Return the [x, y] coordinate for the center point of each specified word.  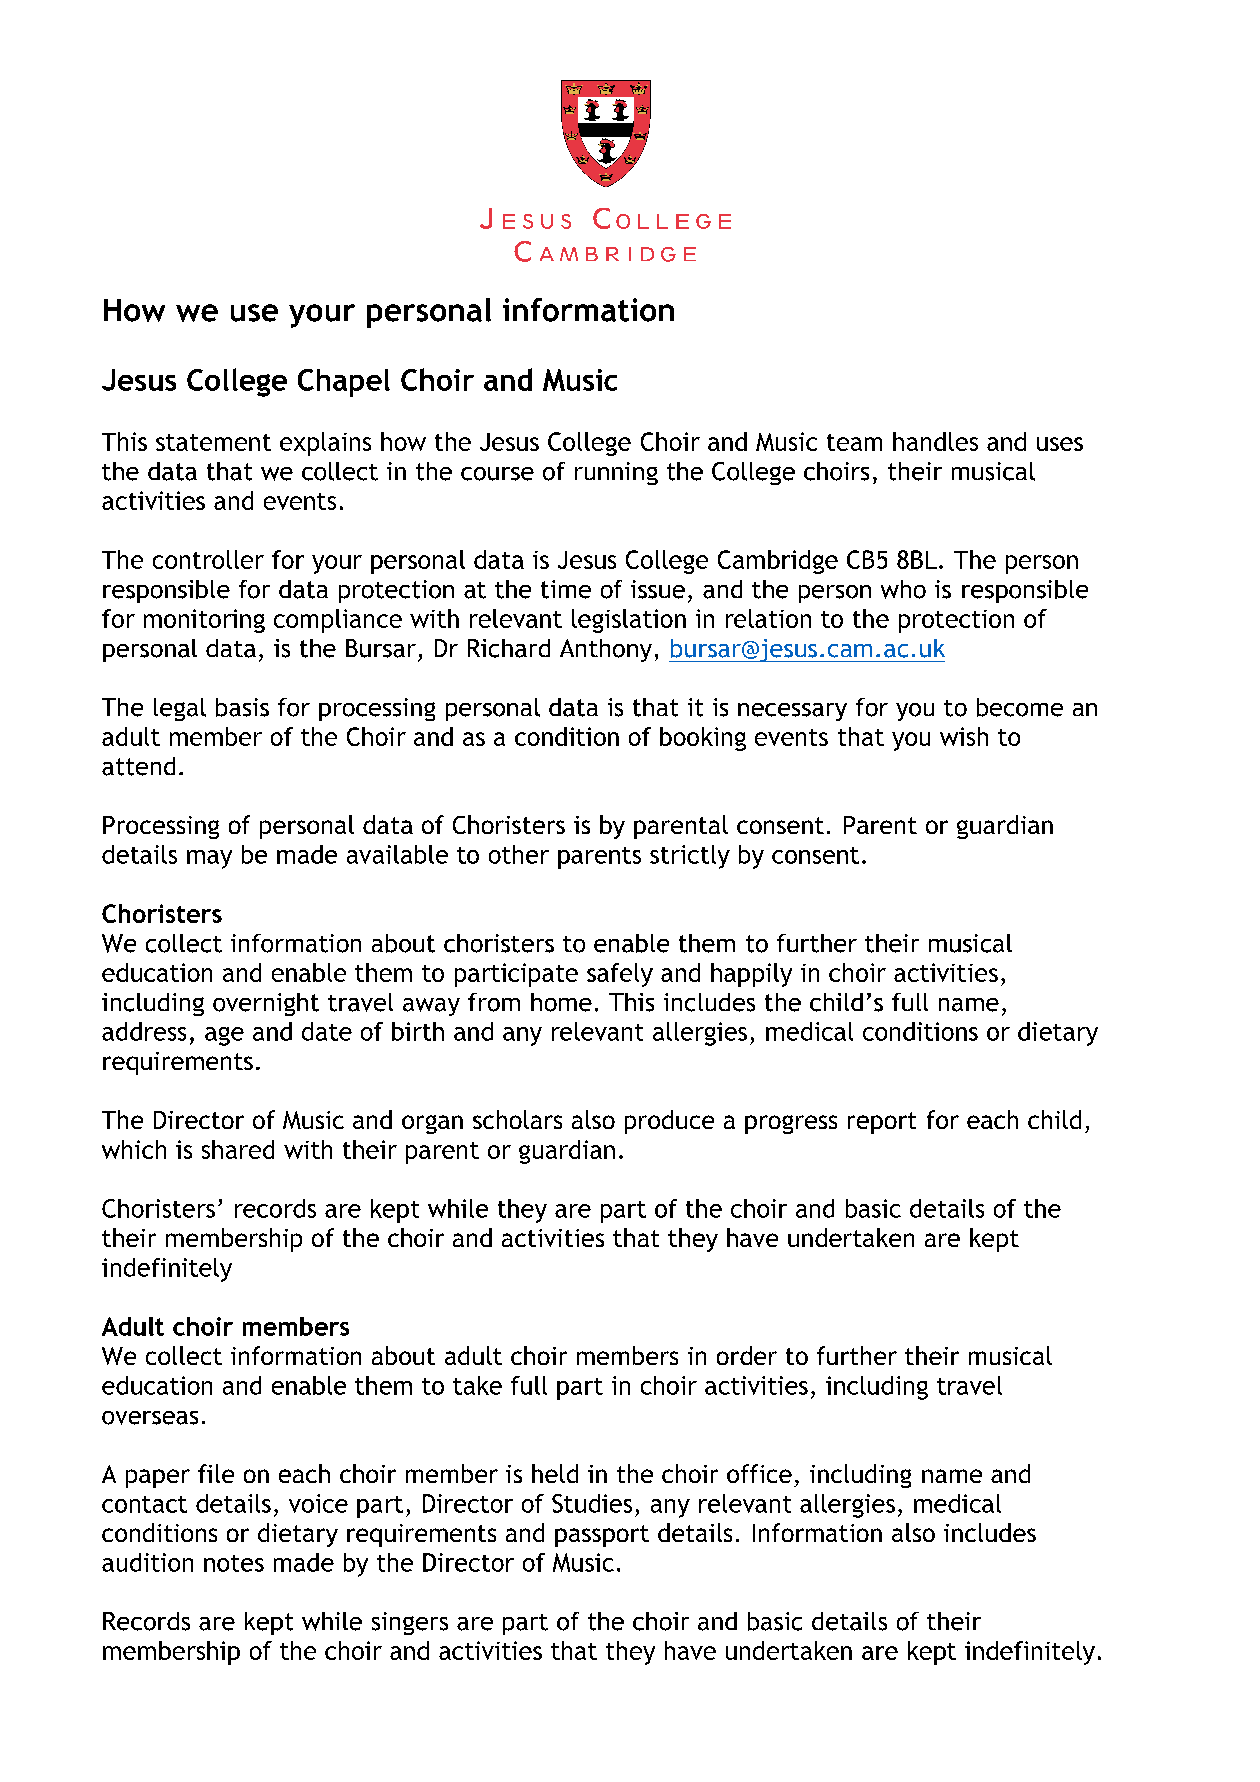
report [882, 1123]
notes [234, 1563]
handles [935, 441]
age [224, 1036]
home [561, 1002]
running [616, 473]
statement [213, 442]
